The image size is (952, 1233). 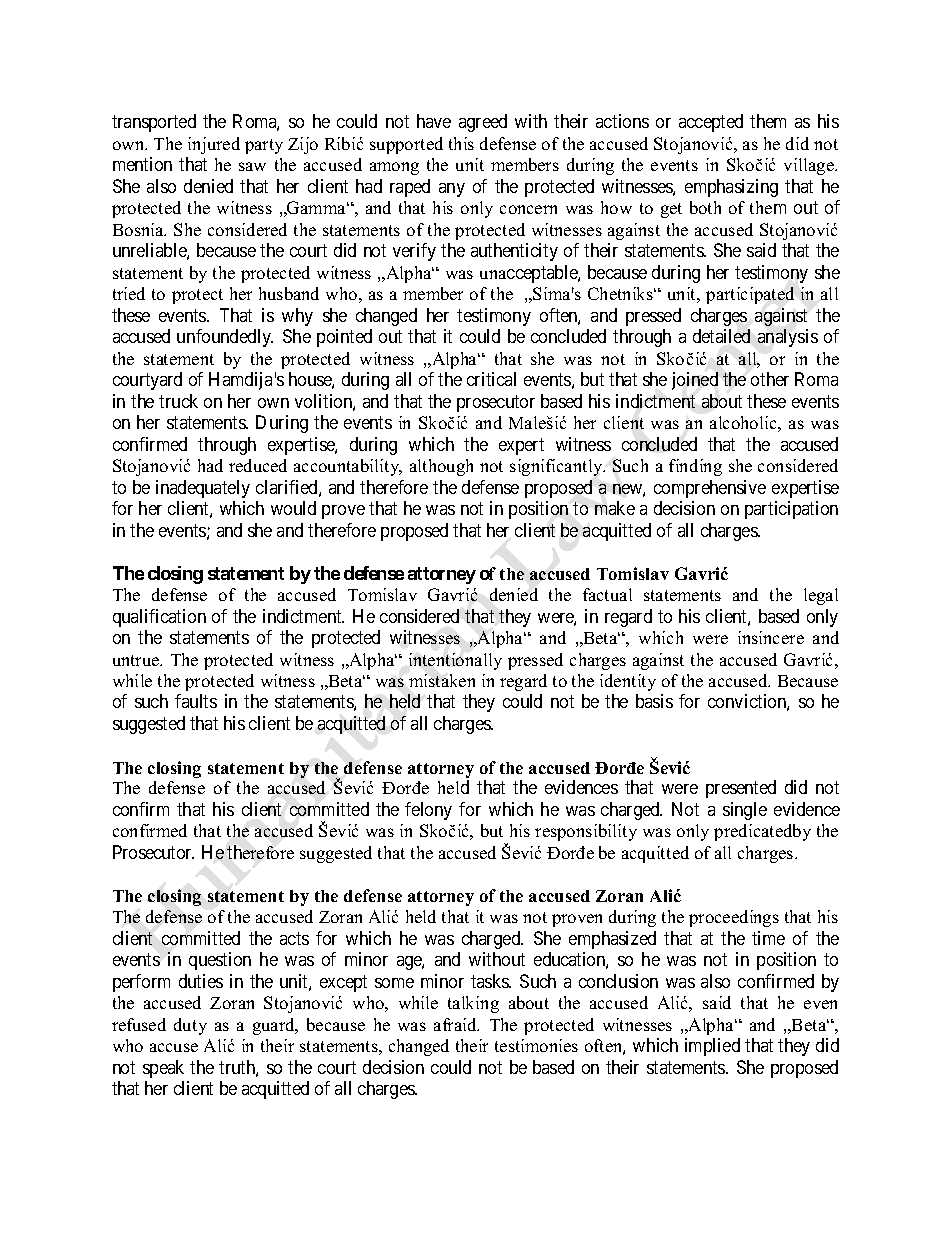 I want to click on finding, so click(x=695, y=467).
